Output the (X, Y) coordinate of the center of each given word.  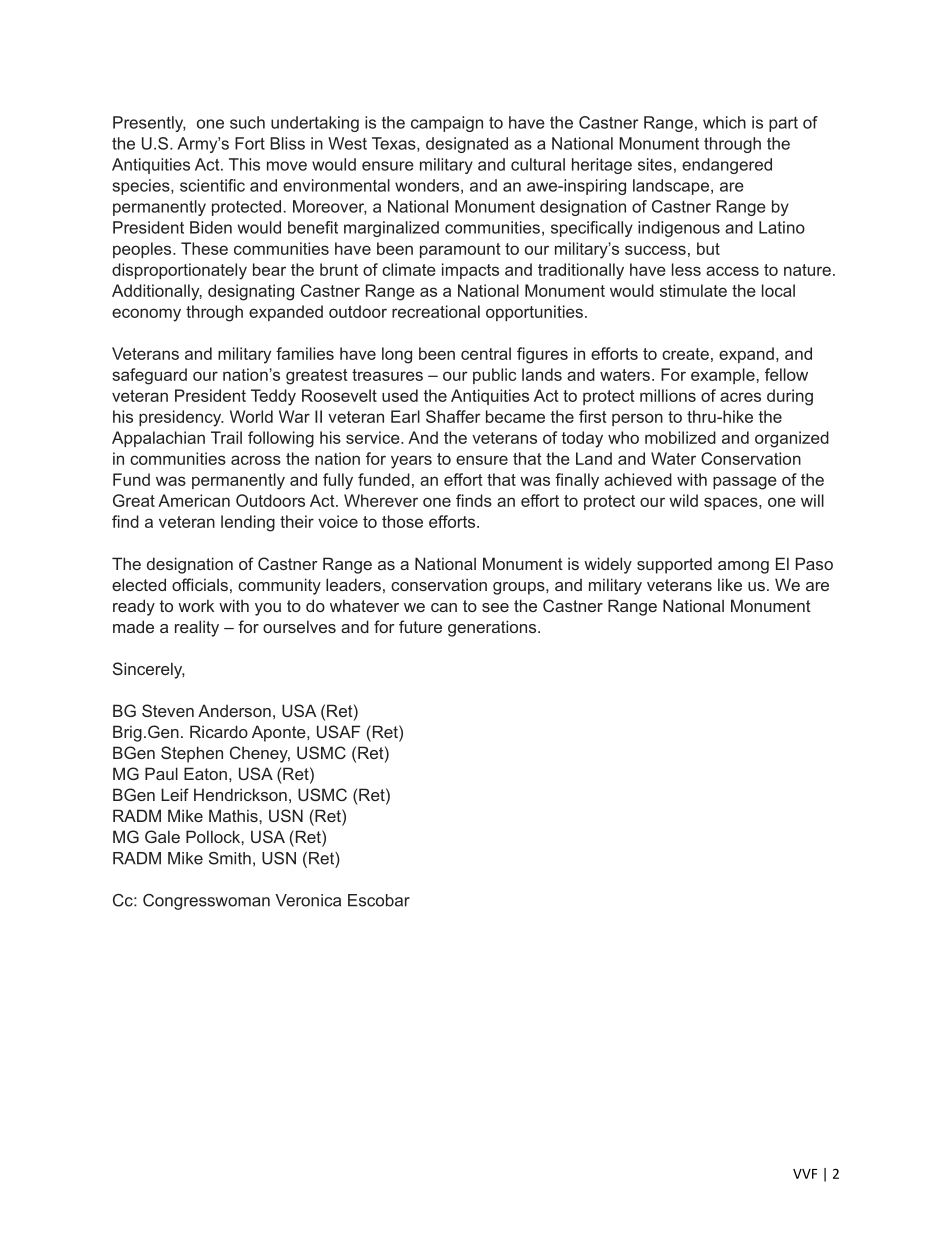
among (743, 567)
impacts (470, 271)
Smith (230, 858)
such (247, 122)
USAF (338, 731)
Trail (226, 437)
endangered (727, 166)
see (495, 607)
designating (251, 292)
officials (200, 584)
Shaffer (453, 416)
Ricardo (219, 731)
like (730, 584)
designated (467, 145)
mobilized (680, 437)
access (732, 271)
